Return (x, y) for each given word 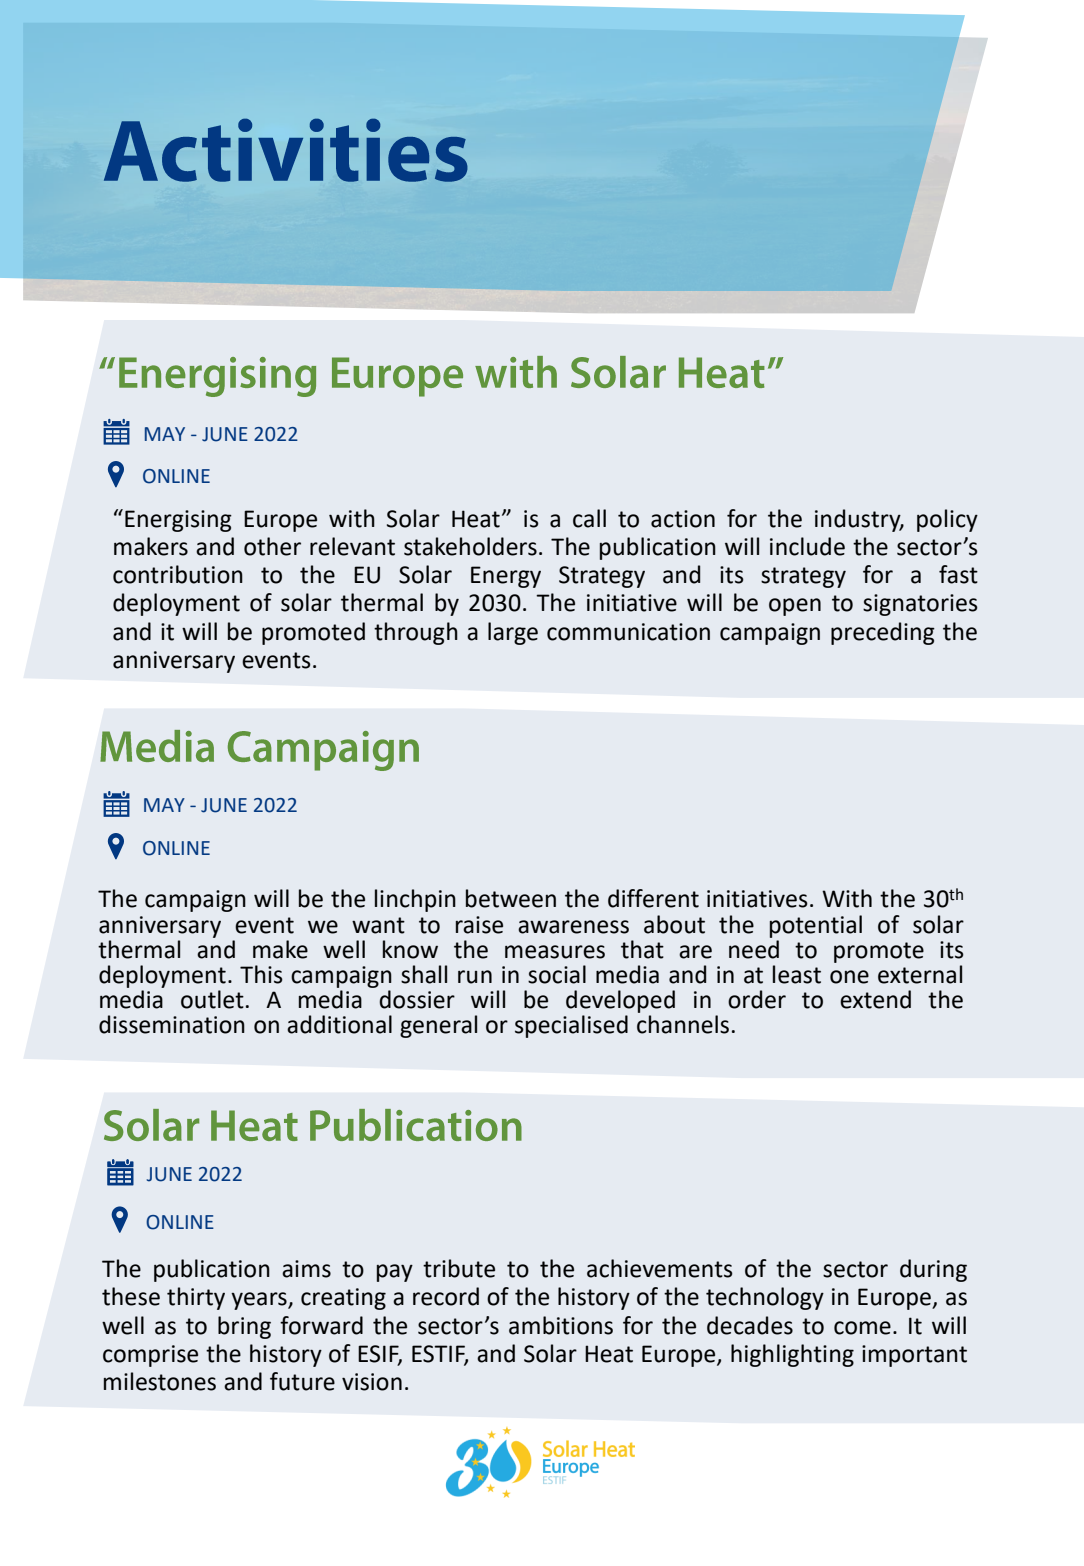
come (862, 1328)
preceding (883, 633)
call (589, 518)
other (272, 546)
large (513, 633)
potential (816, 926)
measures (555, 952)
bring (244, 1327)
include (807, 546)
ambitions (561, 1325)
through (416, 633)
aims (306, 1269)
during (933, 1270)
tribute (459, 1268)
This (261, 974)
